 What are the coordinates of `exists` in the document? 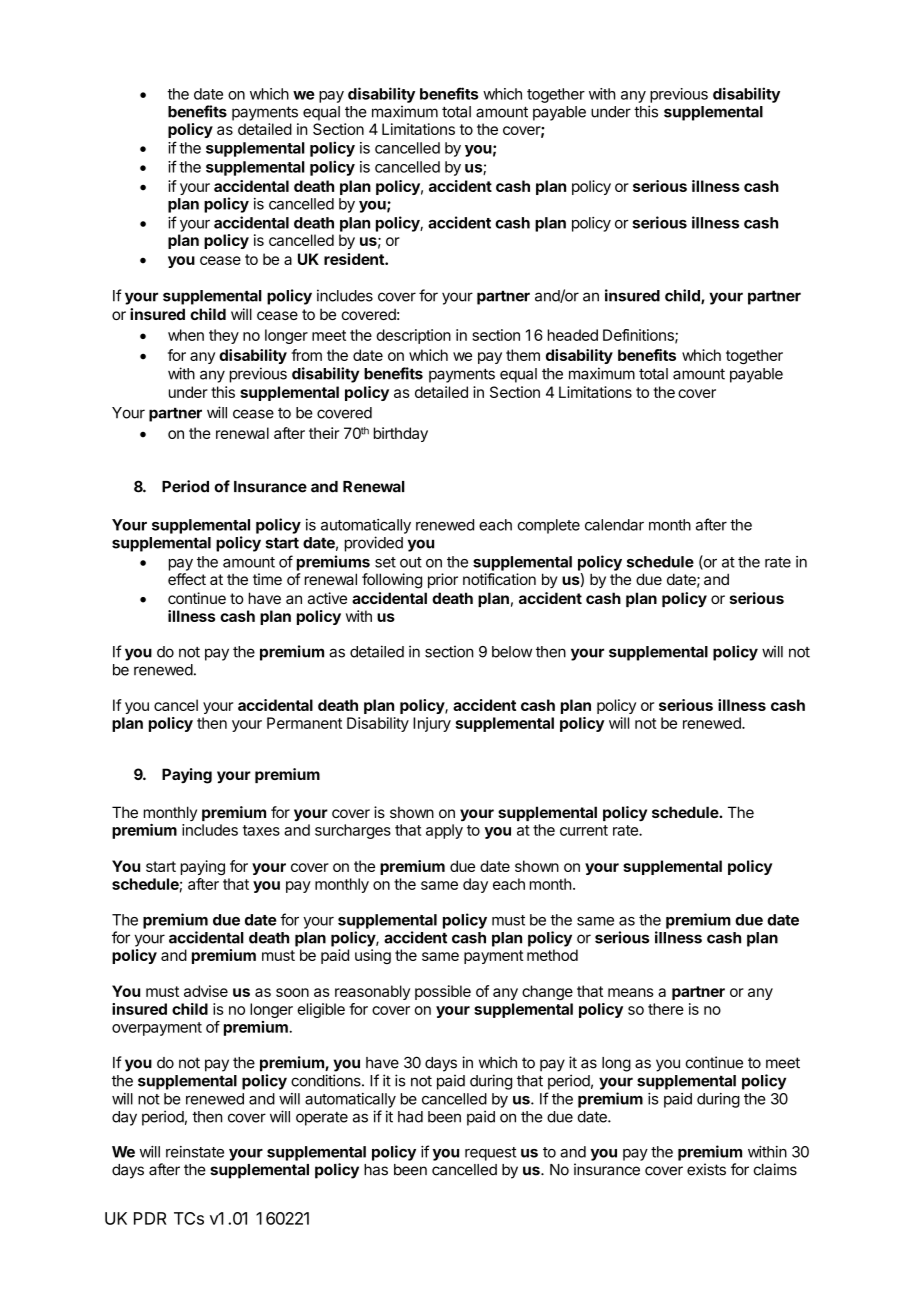 It's located at (706, 1169).
